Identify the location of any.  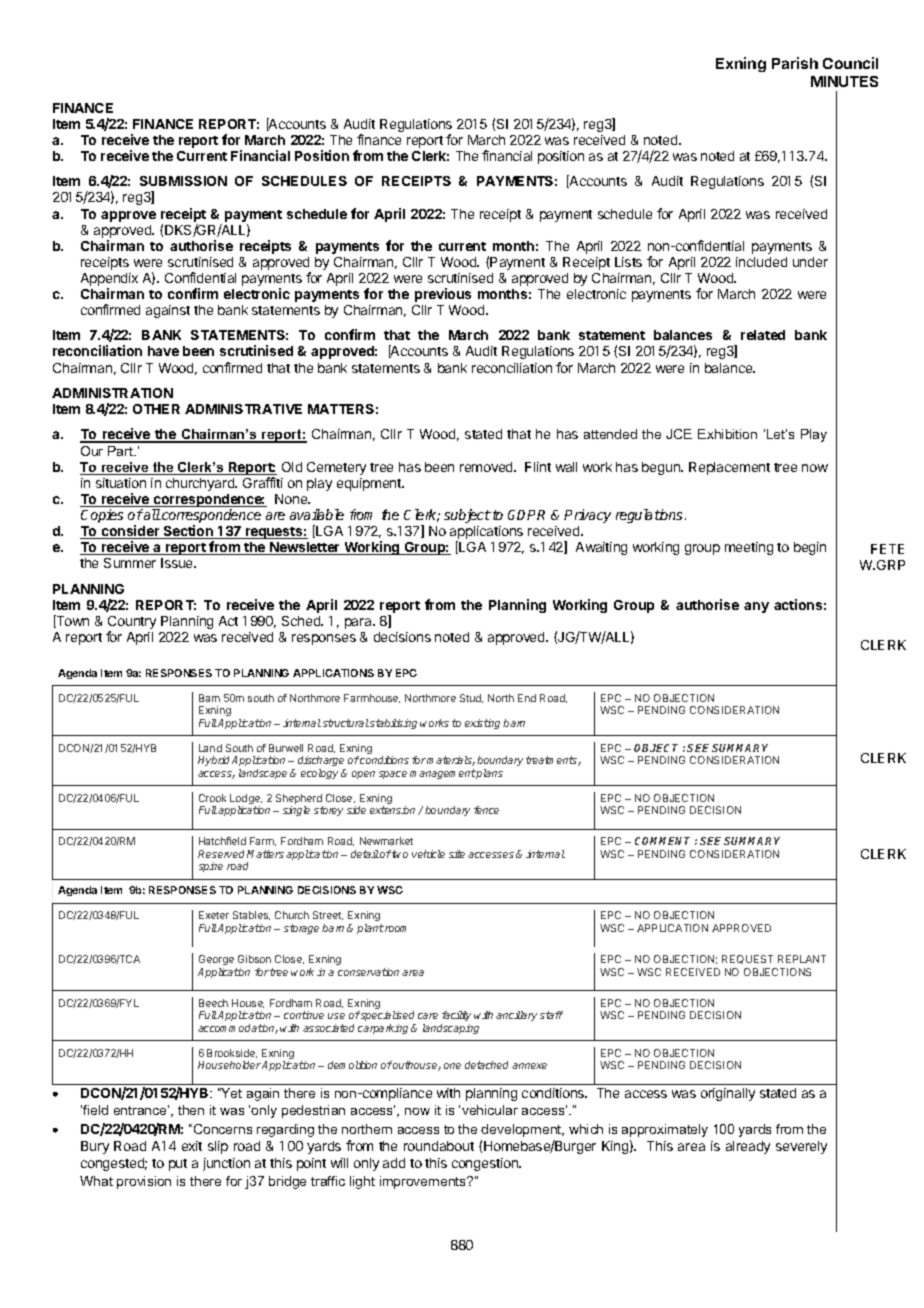
(756, 607).
